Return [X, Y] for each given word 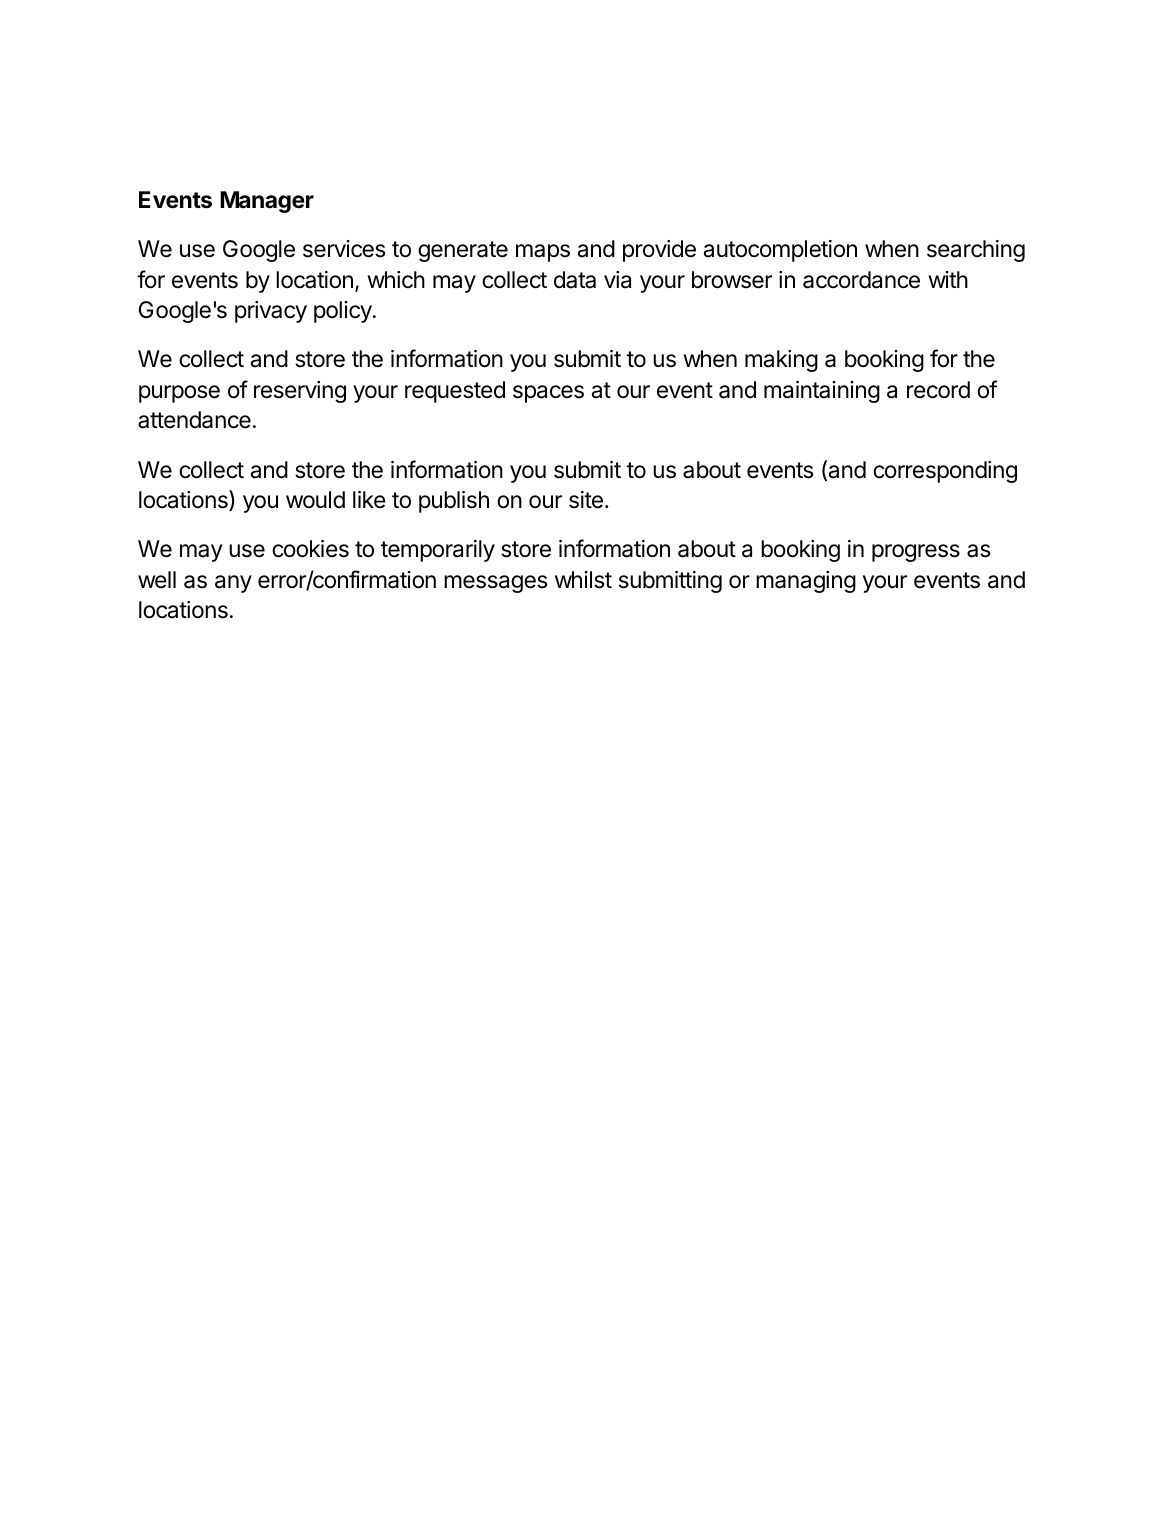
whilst [583, 580]
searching [976, 251]
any [233, 584]
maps [543, 253]
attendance [194, 420]
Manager [267, 202]
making [781, 361]
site [586, 500]
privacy [271, 312]
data [575, 280]
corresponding [945, 472]
